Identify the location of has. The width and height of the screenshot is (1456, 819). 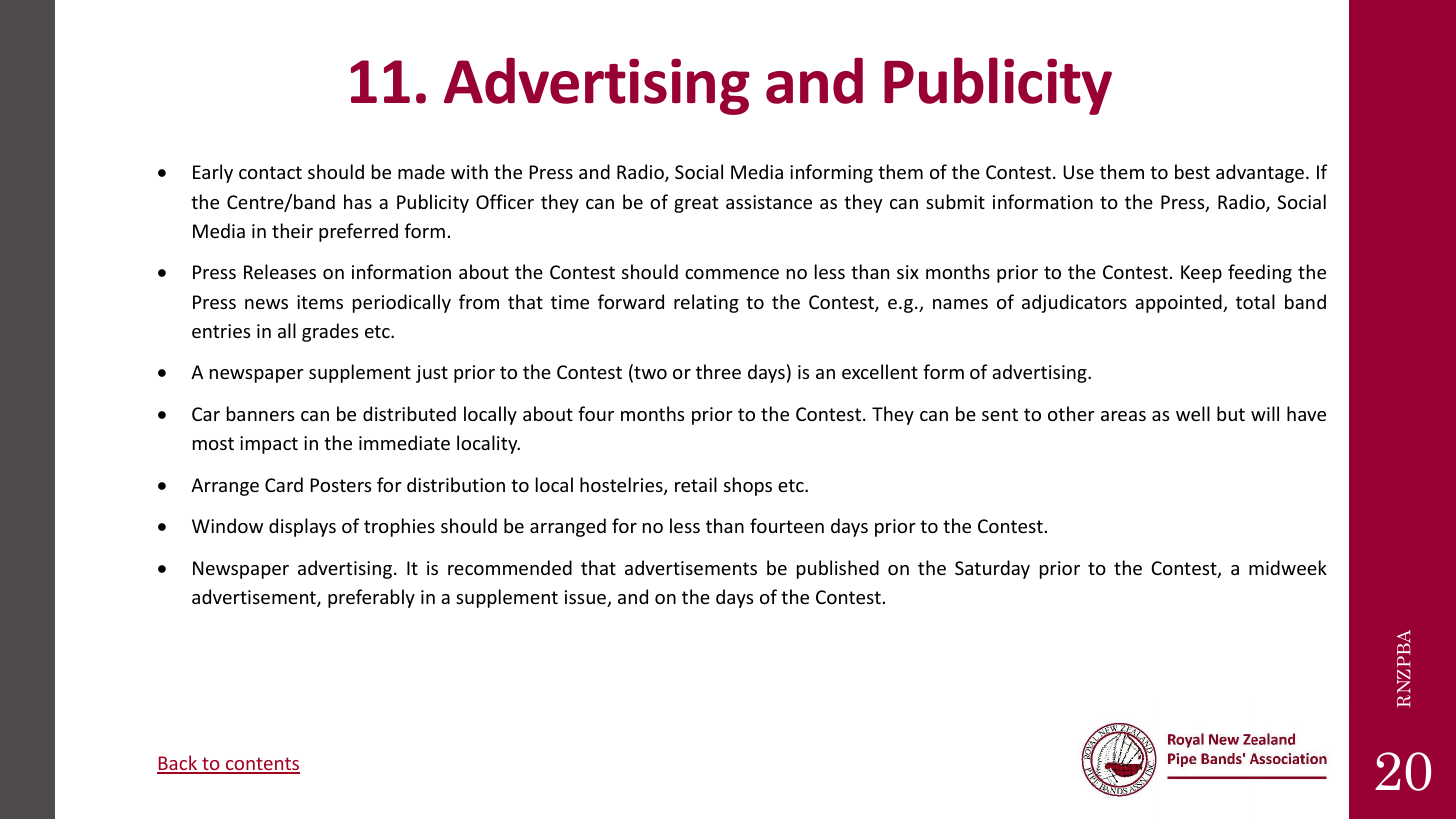
(358, 201).
